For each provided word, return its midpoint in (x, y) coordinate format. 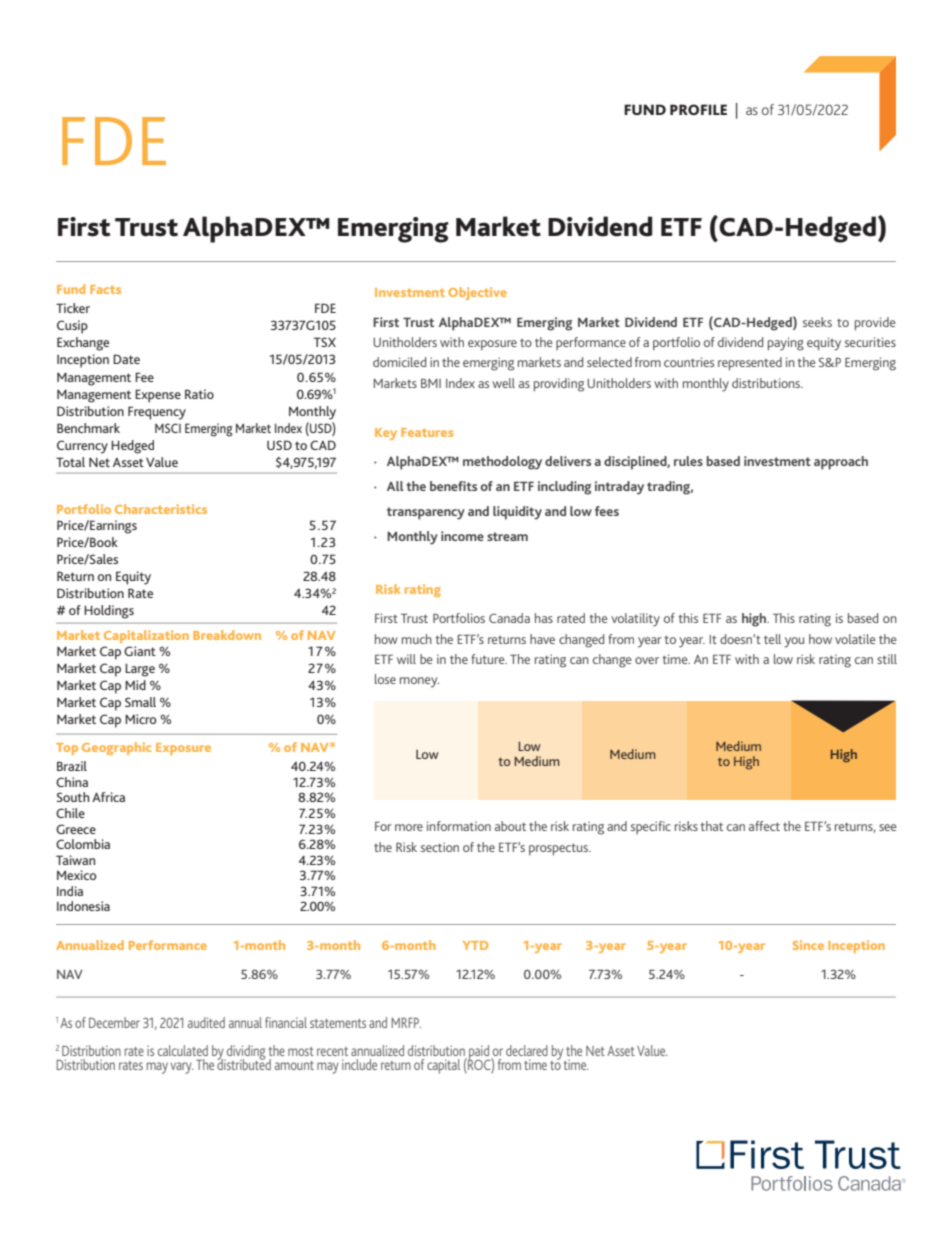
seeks (817, 322)
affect (764, 826)
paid (479, 1053)
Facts (105, 289)
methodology (502, 463)
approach (841, 463)
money (419, 682)
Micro (141, 719)
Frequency (157, 413)
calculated (183, 1050)
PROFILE (698, 109)
